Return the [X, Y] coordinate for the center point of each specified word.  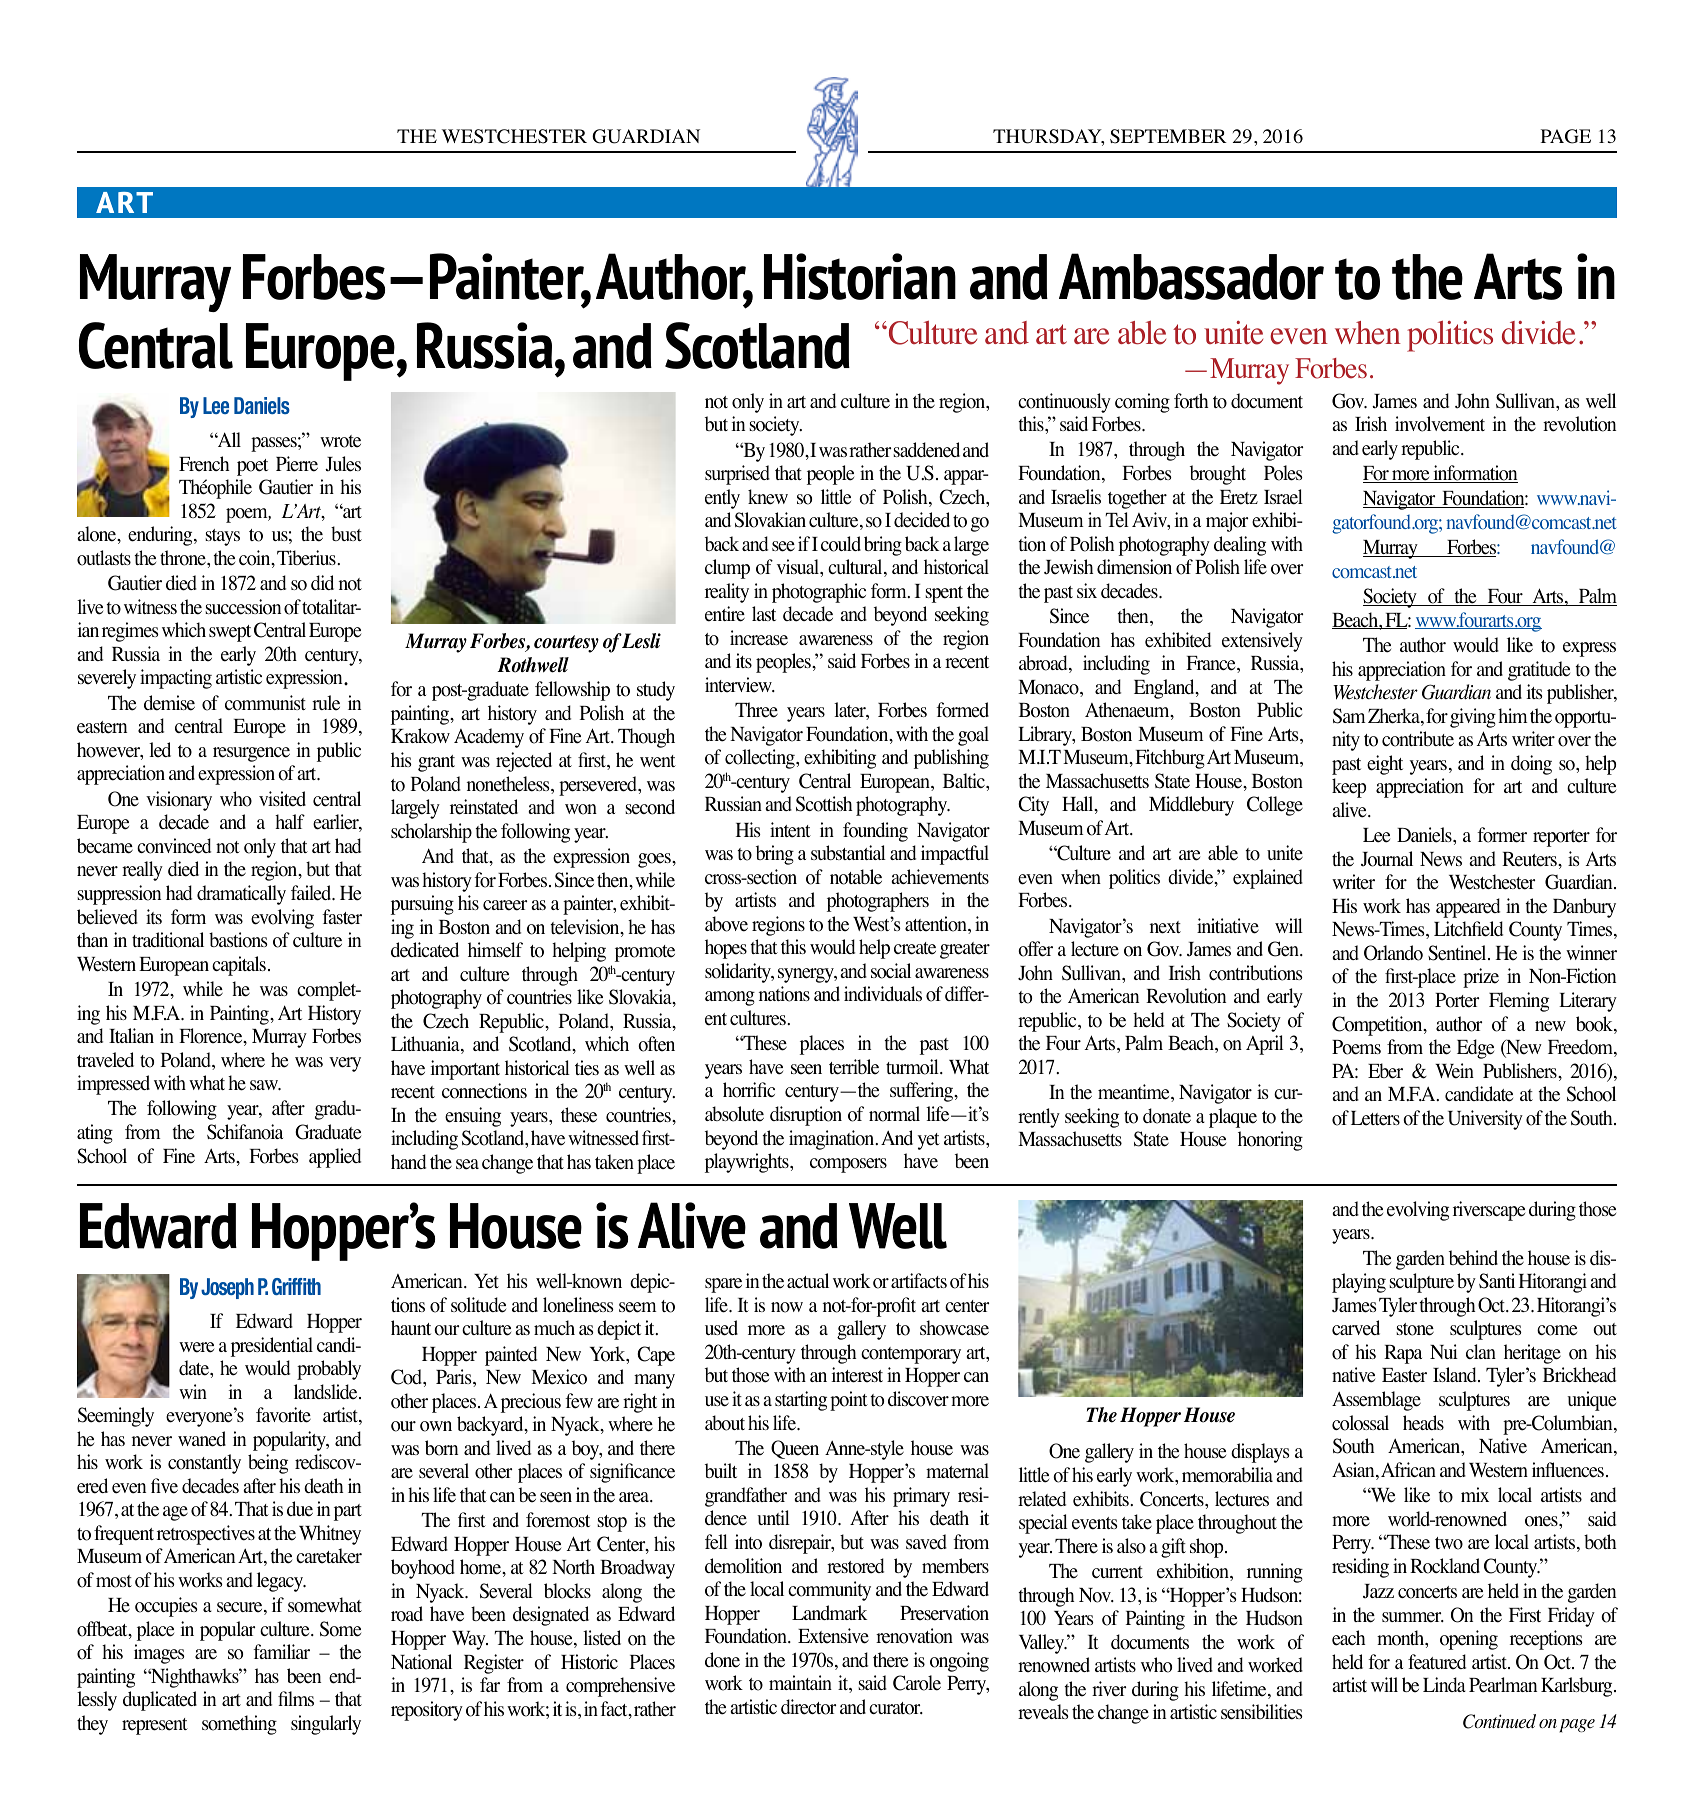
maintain [800, 1682]
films [296, 1698]
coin [256, 559]
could [841, 544]
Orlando [1393, 953]
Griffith [296, 1286]
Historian [860, 276]
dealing [1240, 546]
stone [1415, 1329]
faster [342, 917]
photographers [878, 902]
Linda [1444, 1684]
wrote [340, 441]
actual [808, 1280]
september [1168, 136]
